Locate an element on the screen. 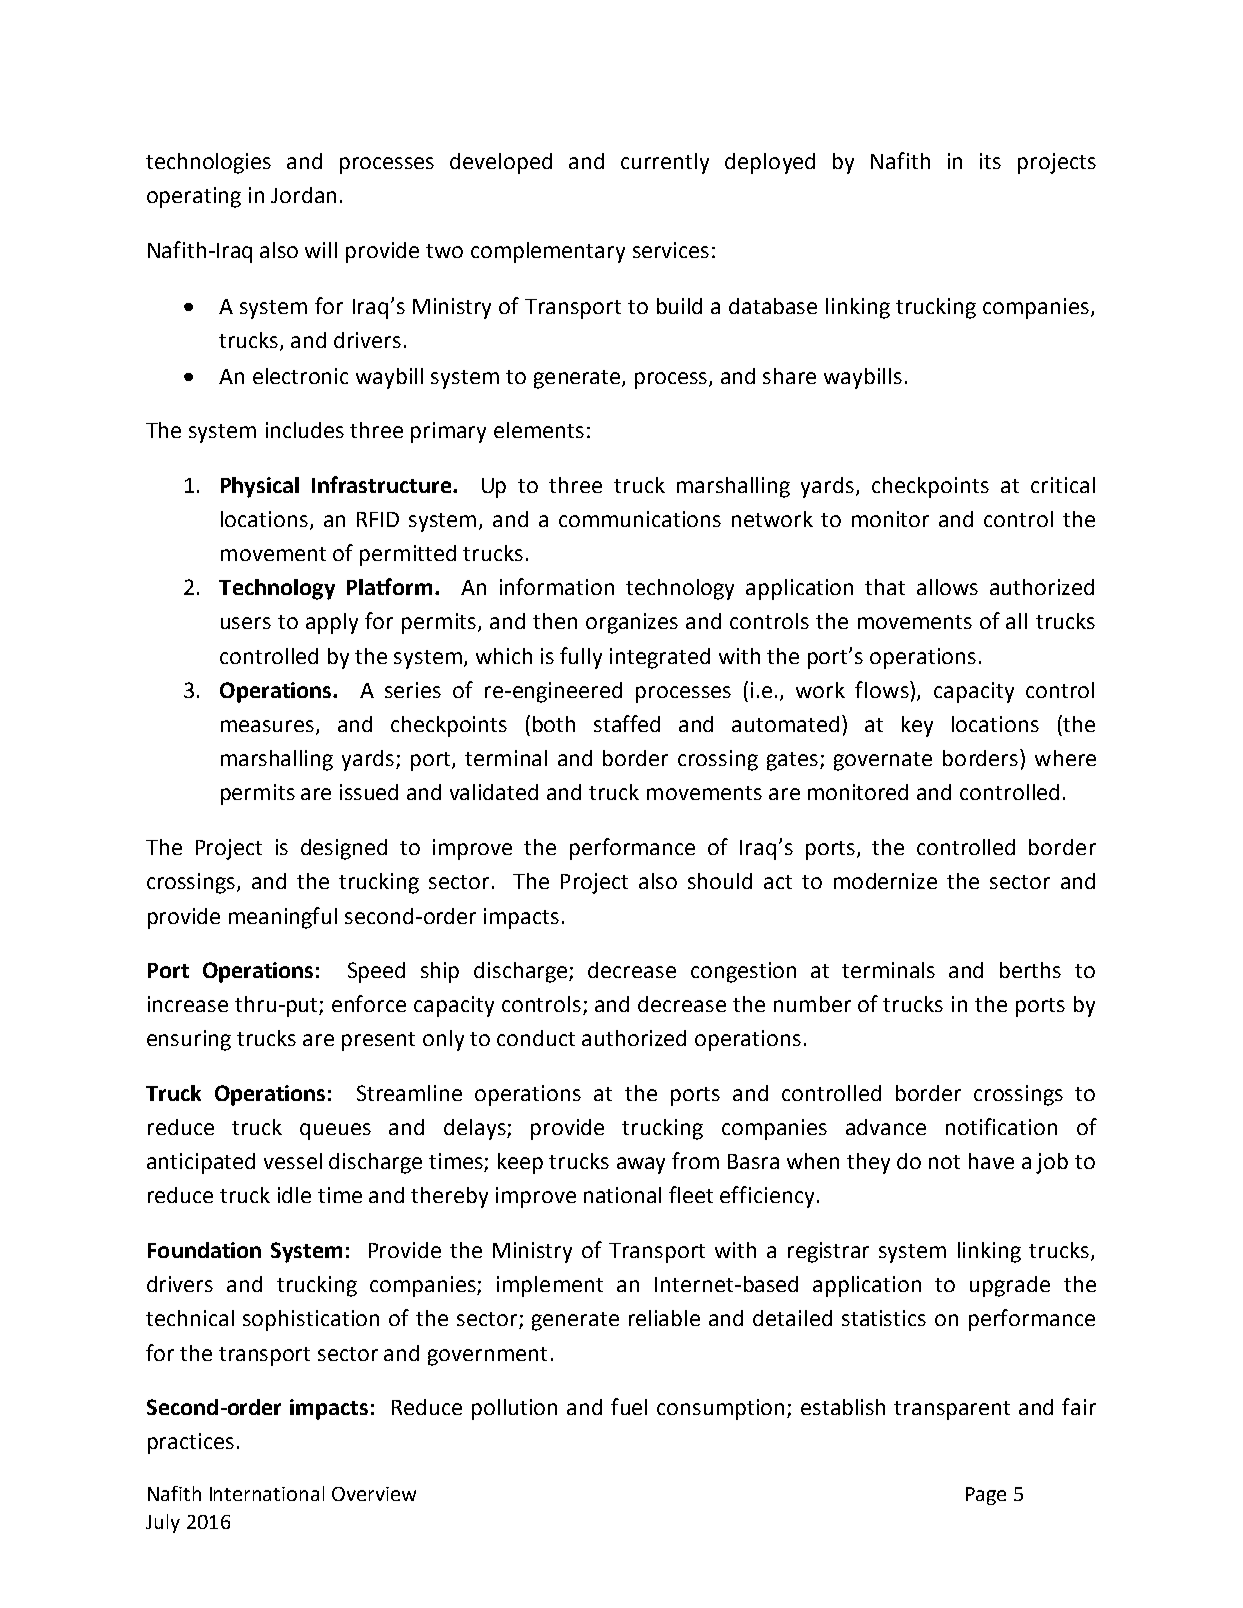 This screenshot has height=1608, width=1243. currently is located at coordinates (665, 163).
